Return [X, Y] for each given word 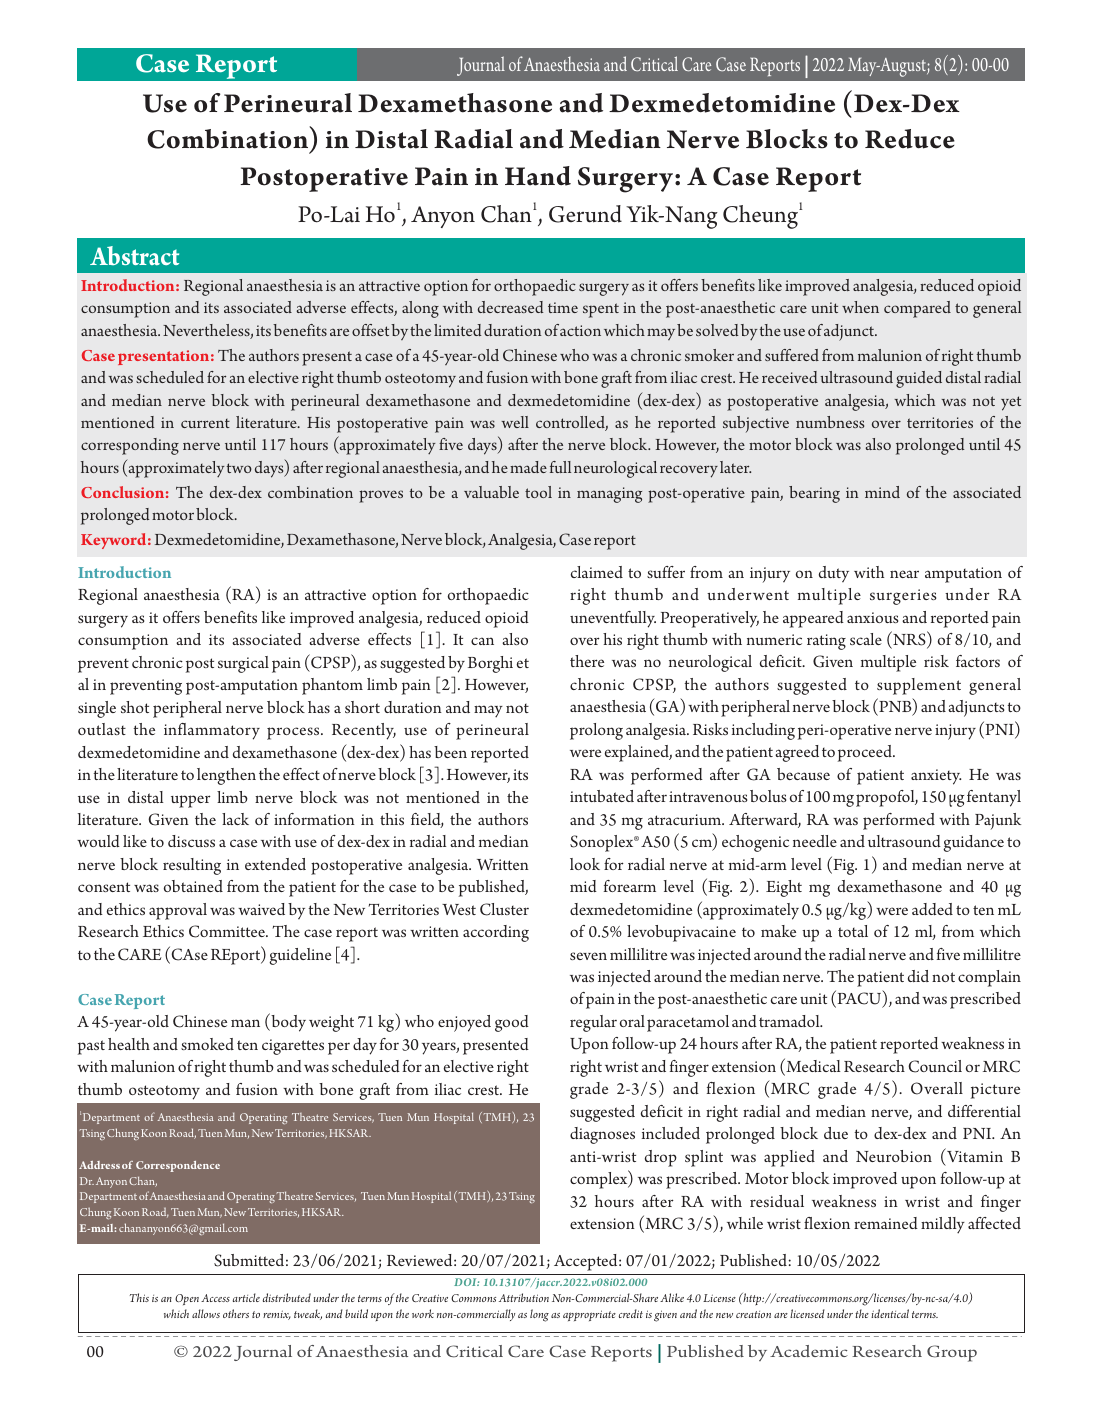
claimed [597, 572]
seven [588, 956]
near [904, 574]
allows [206, 1313]
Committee [228, 931]
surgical [243, 664]
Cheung [760, 217]
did [918, 976]
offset [370, 330]
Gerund [585, 214]
